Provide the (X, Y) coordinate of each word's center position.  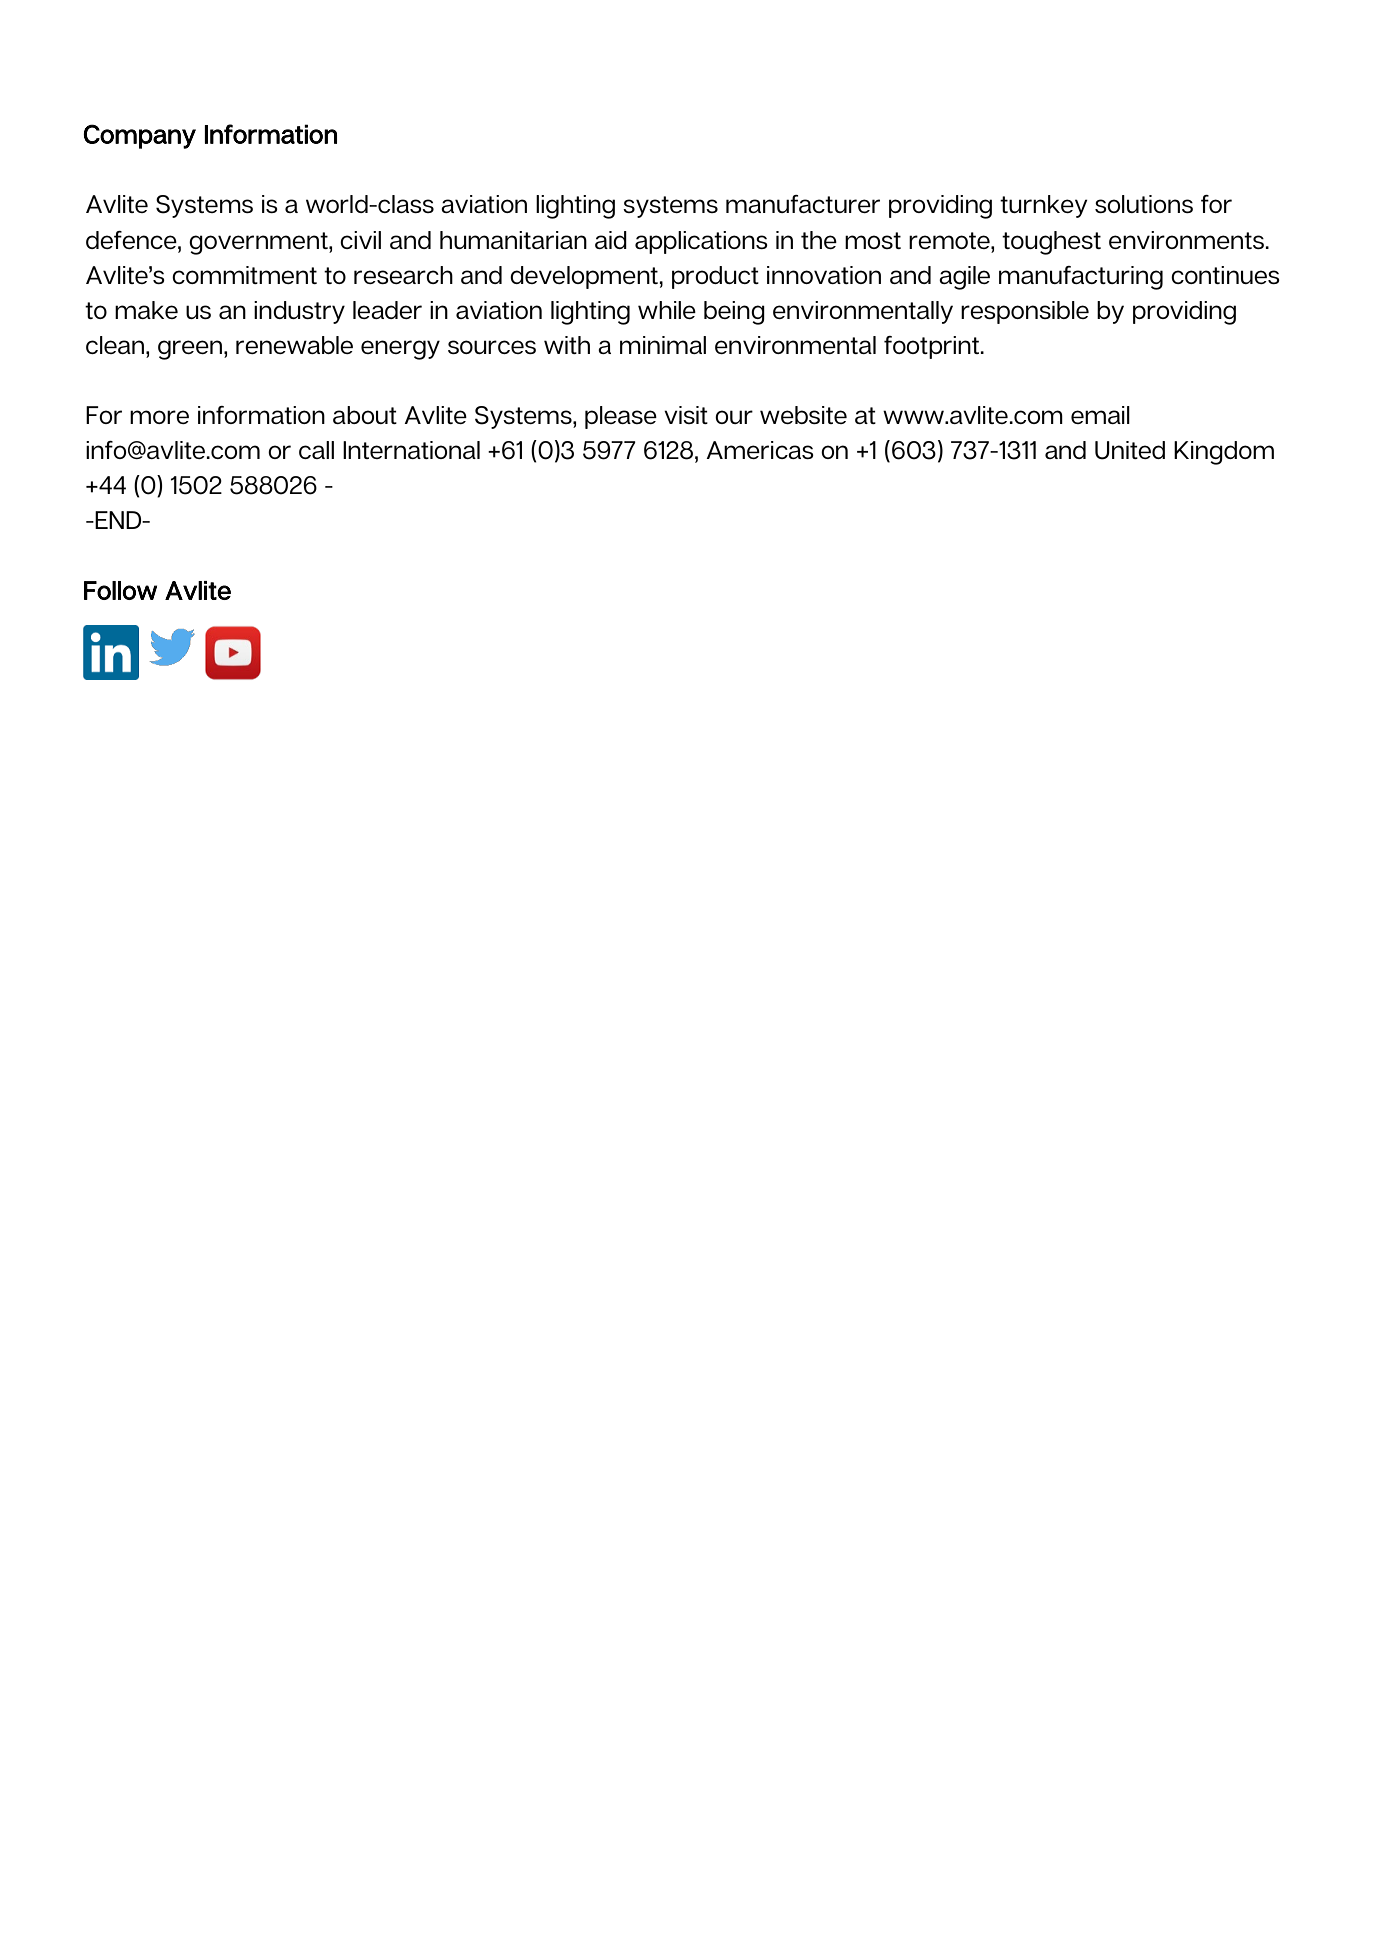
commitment (244, 275)
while (667, 310)
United (1130, 450)
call (316, 450)
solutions (1144, 204)
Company (139, 136)
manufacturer (803, 204)
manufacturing (1081, 278)
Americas (760, 450)
